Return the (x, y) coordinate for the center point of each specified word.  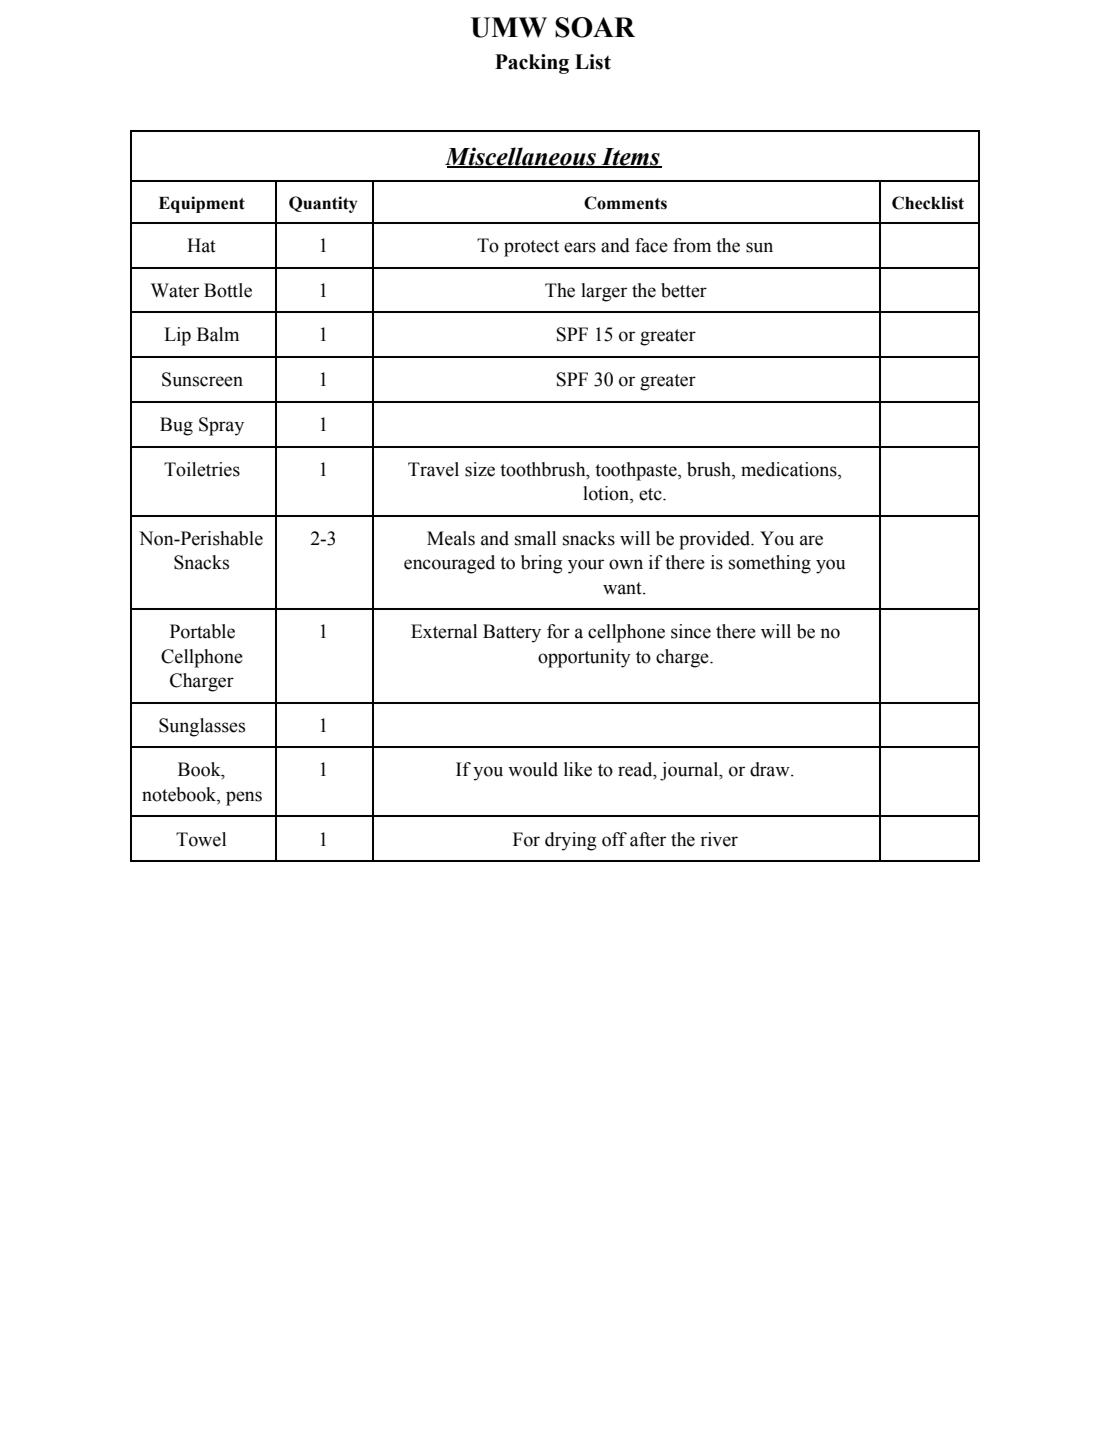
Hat (201, 245)
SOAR (595, 27)
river (719, 839)
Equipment (202, 204)
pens (244, 798)
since (691, 631)
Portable (202, 631)
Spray (221, 426)
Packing (532, 64)
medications (790, 469)
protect (531, 248)
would (533, 769)
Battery (512, 633)
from (692, 245)
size (480, 469)
